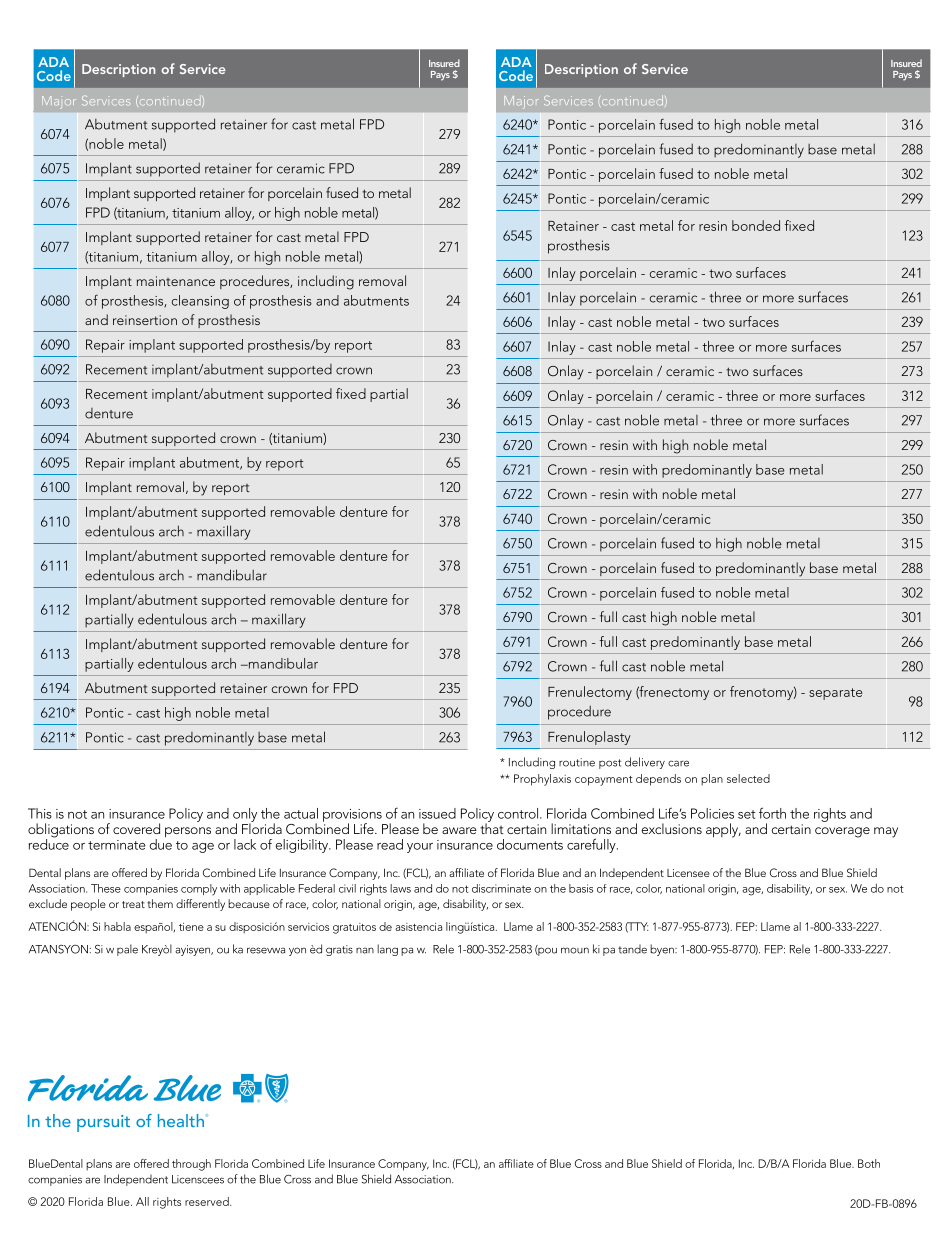  What do you see at coordinates (117, 845) in the screenshot?
I see `terminate` at bounding box center [117, 845].
